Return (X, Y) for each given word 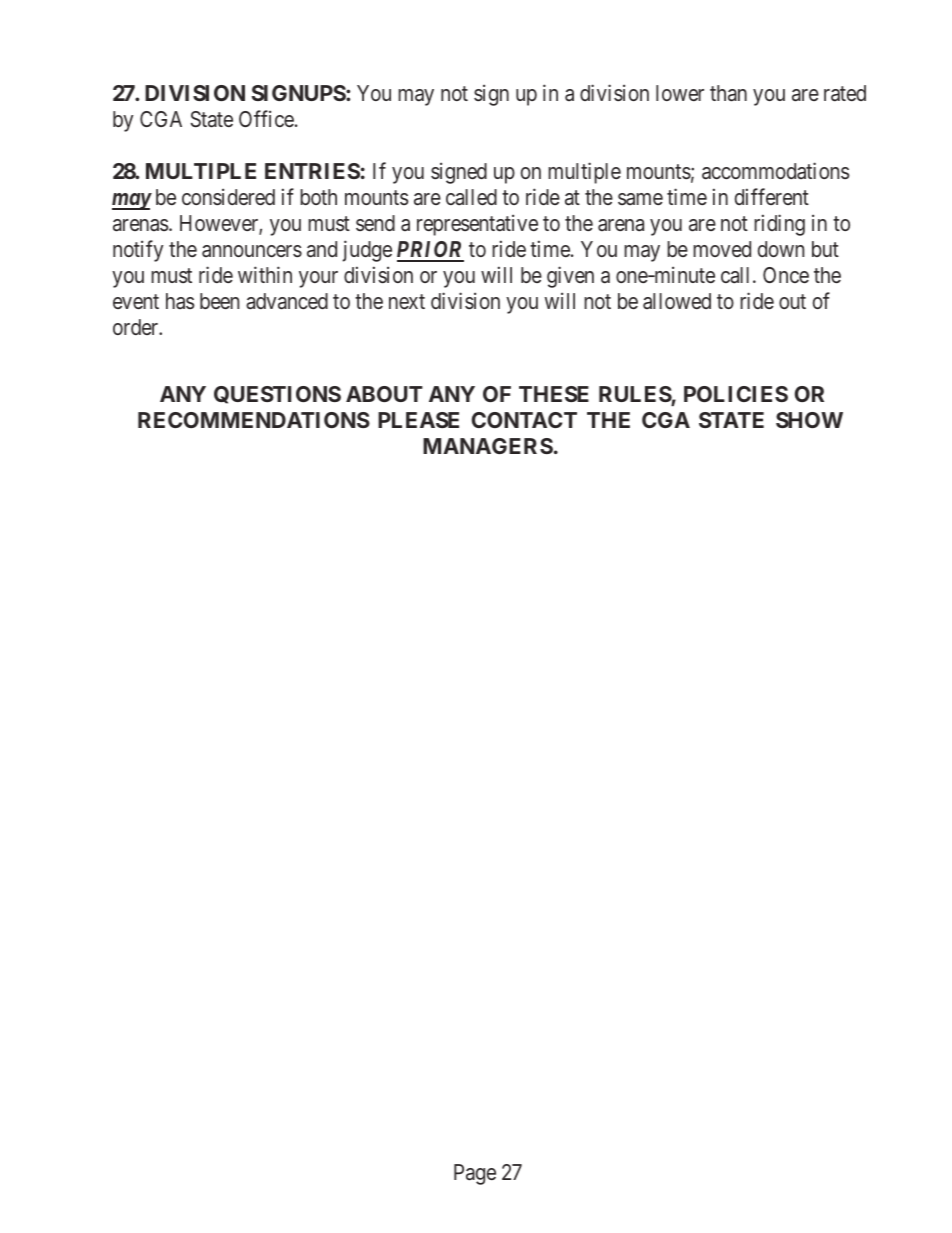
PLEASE (418, 420)
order (137, 327)
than (728, 93)
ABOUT (384, 394)
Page (475, 1174)
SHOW (809, 420)
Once (786, 275)
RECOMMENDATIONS (254, 420)
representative (477, 225)
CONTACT (524, 420)
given (570, 277)
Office (266, 119)
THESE (554, 394)
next (407, 302)
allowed (677, 301)
